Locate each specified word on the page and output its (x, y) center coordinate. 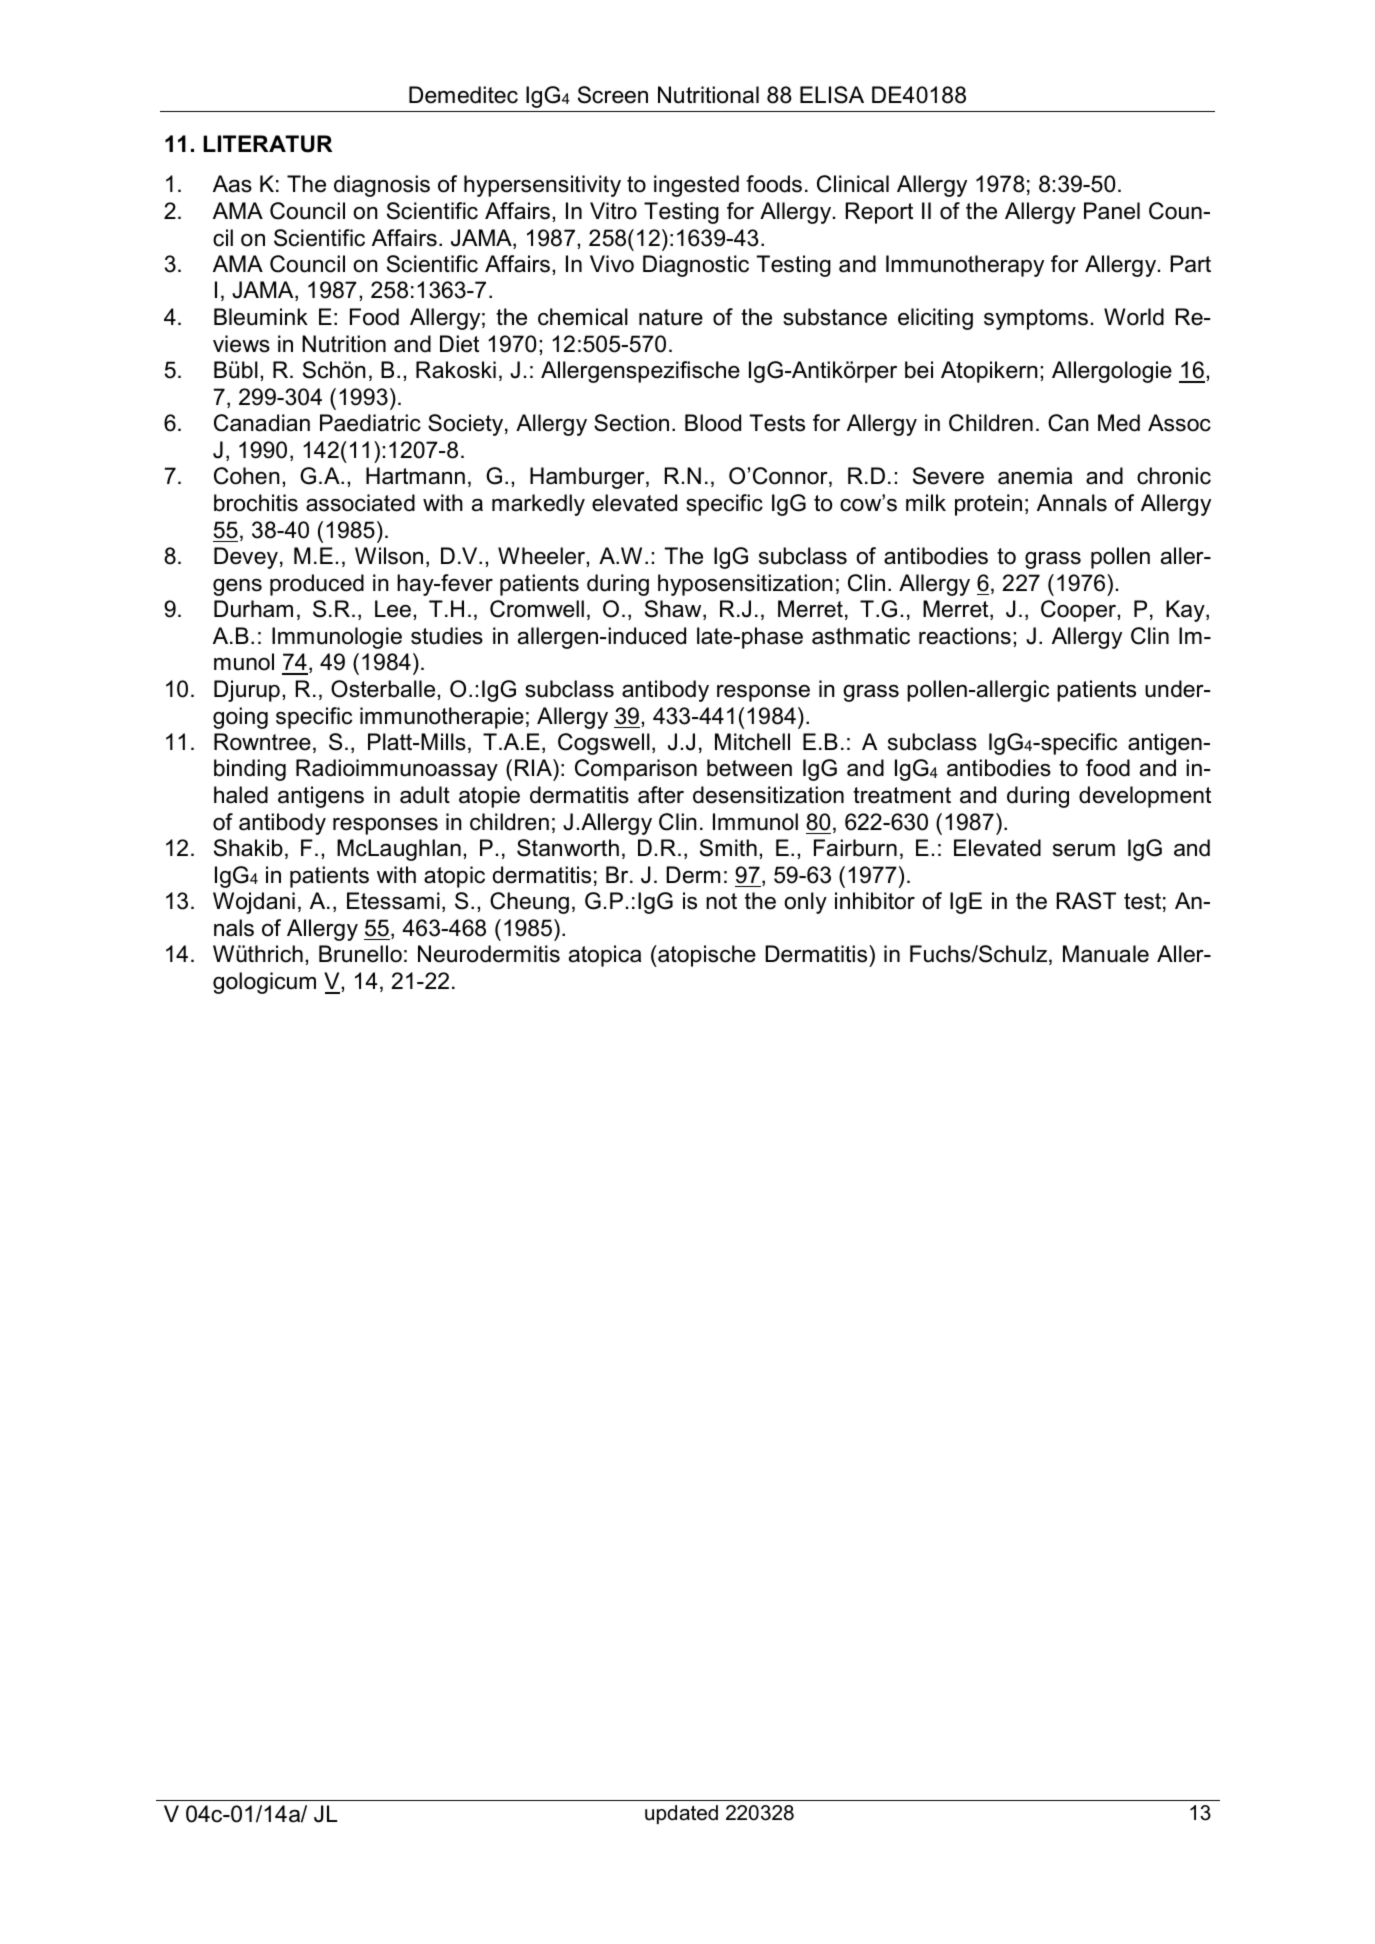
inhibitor (875, 901)
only (805, 903)
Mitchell (752, 742)
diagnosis (382, 186)
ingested (696, 186)
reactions (965, 636)
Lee (393, 609)
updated (681, 1814)
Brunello (360, 954)
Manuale (1106, 954)
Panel (1112, 211)
